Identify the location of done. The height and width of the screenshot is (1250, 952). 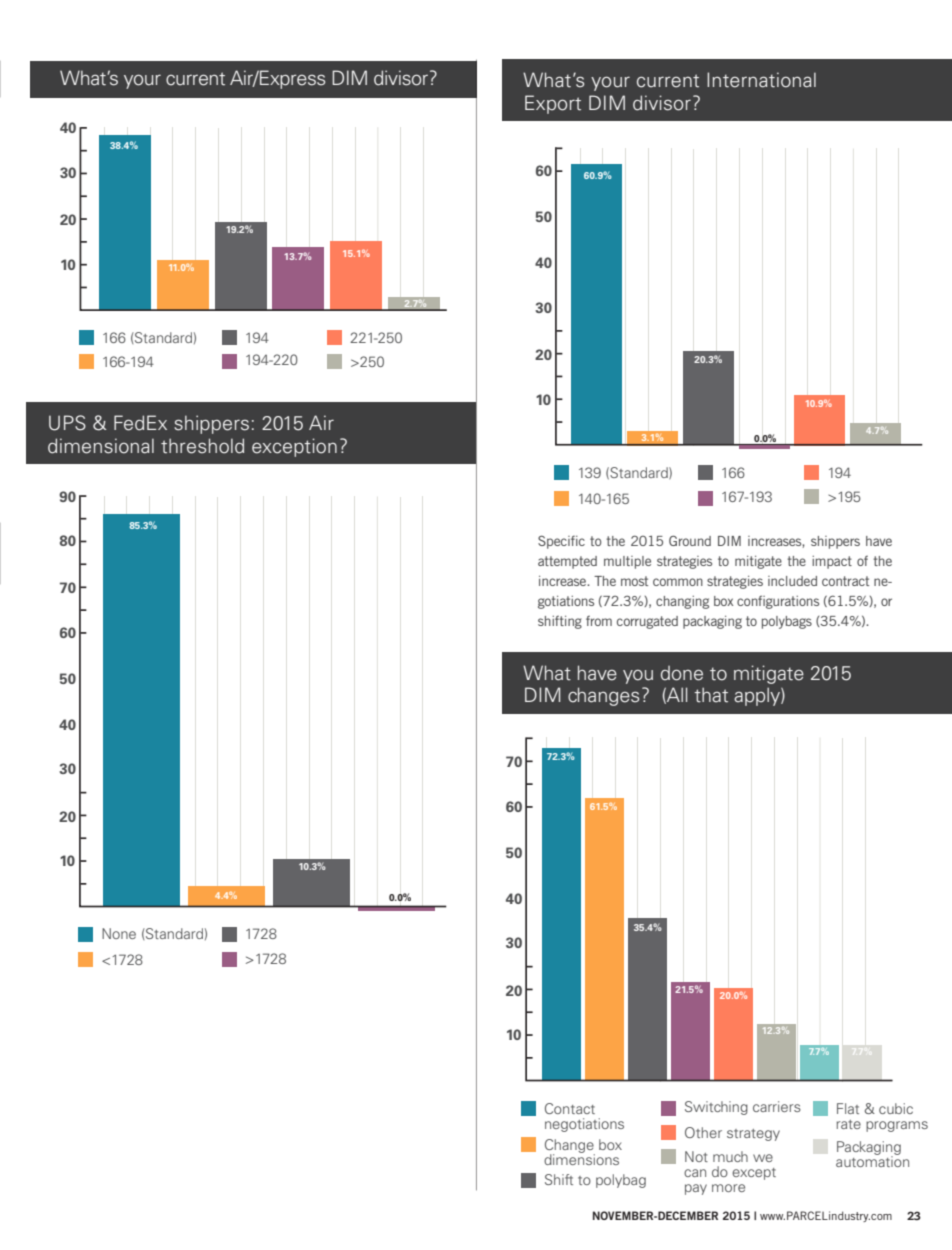
(682, 673).
